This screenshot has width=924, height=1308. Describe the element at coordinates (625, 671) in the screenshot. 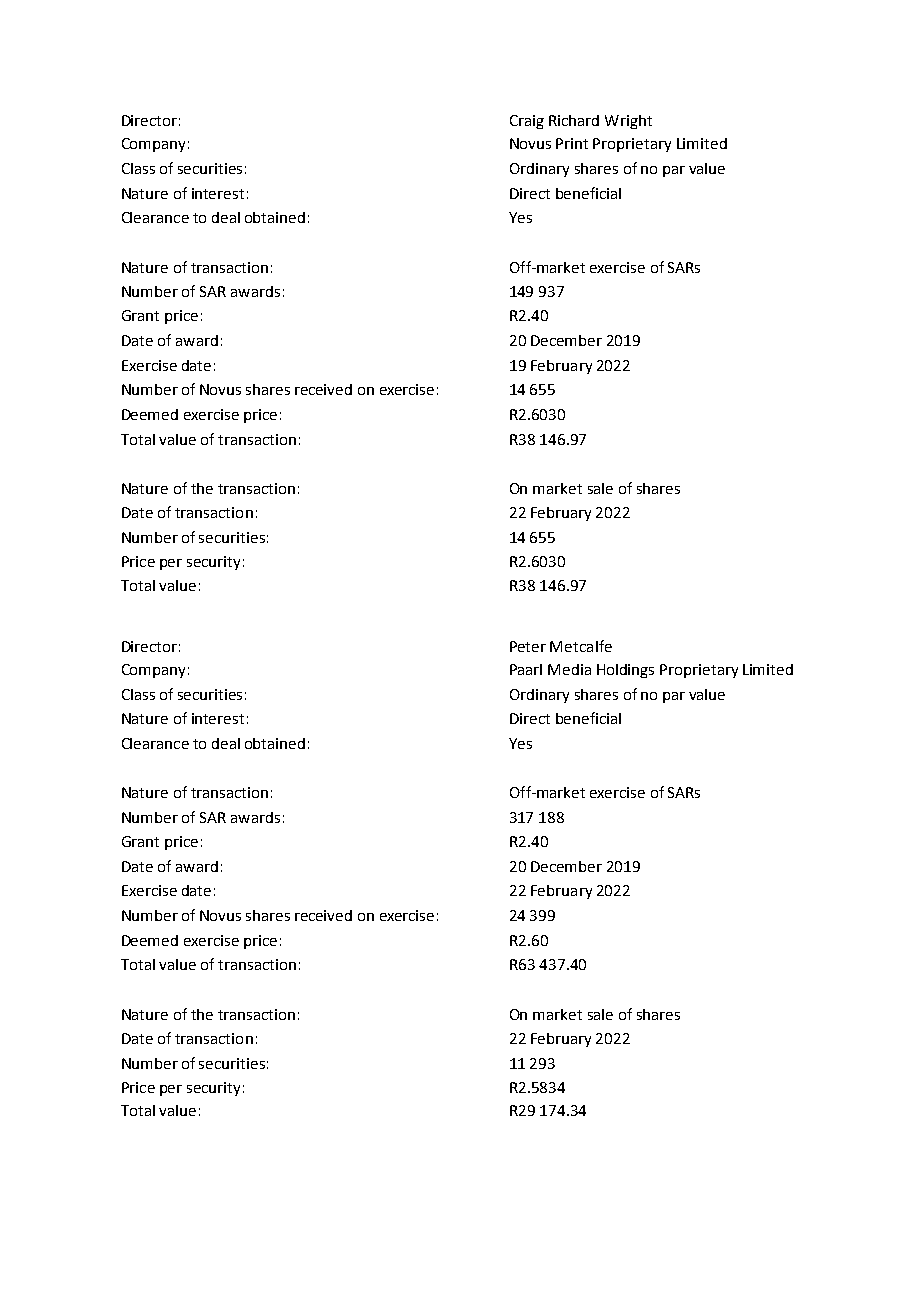

I see `Holdings` at that location.
